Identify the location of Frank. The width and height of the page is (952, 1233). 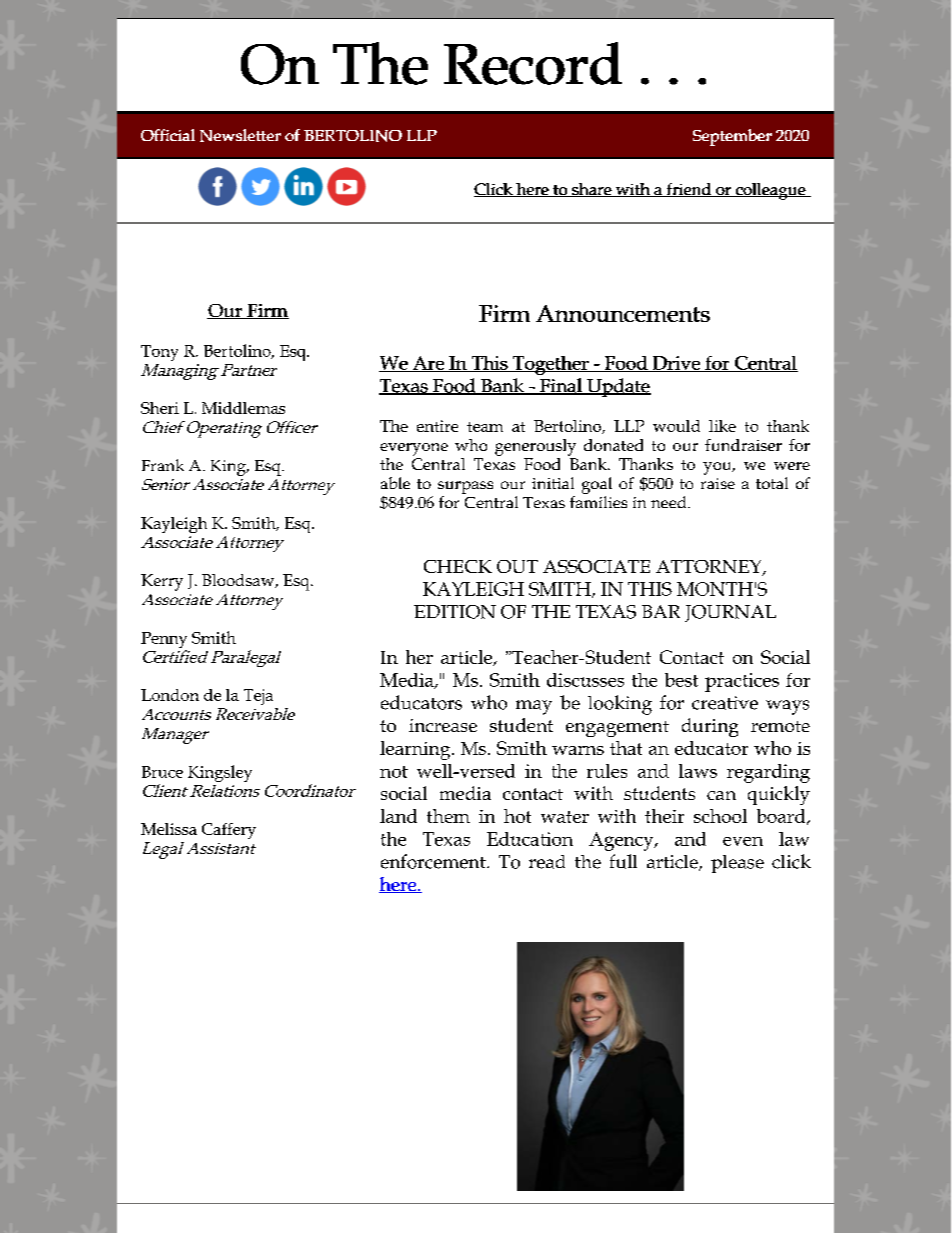
(163, 465).
